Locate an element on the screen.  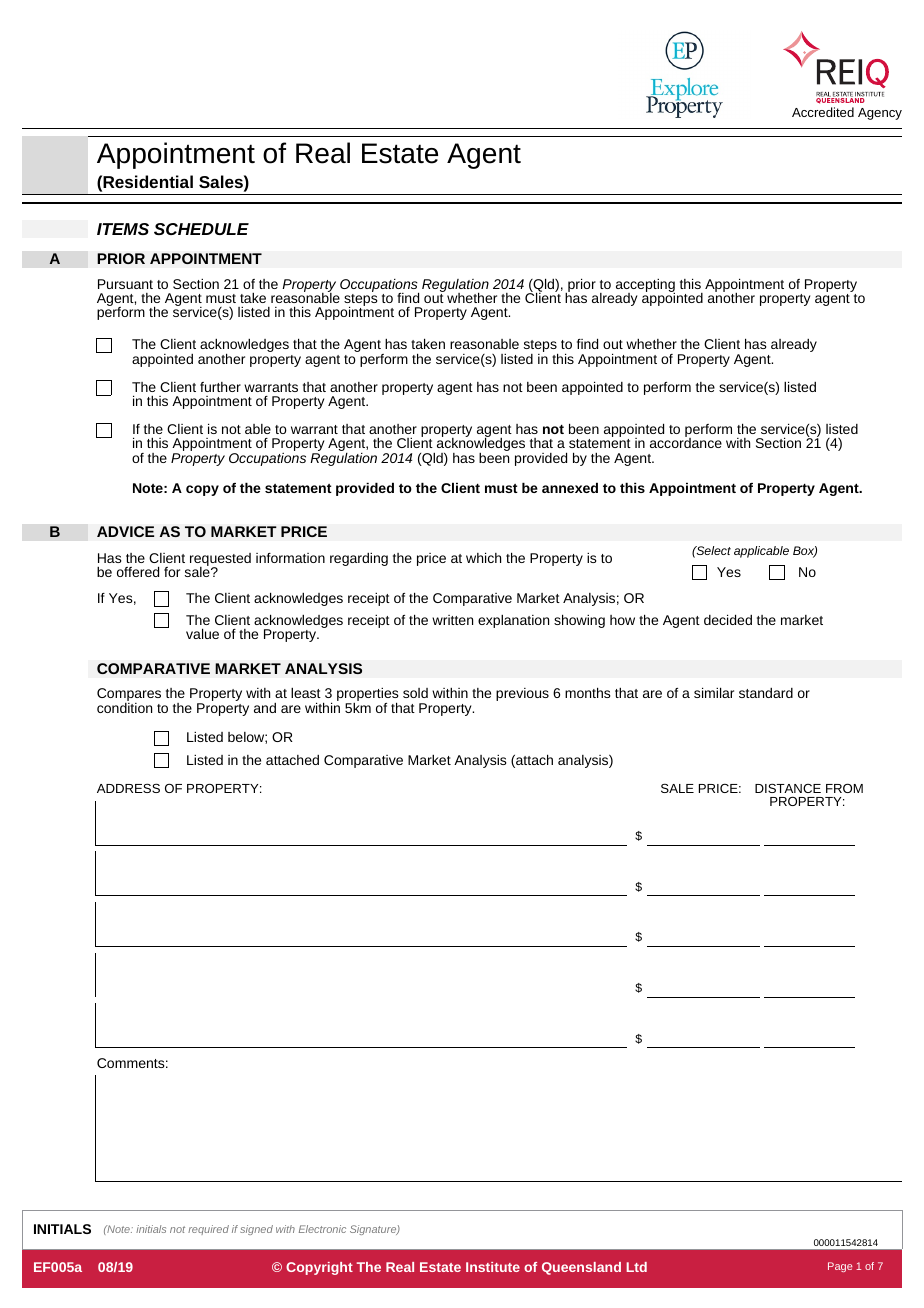
required is located at coordinates (208, 1230).
